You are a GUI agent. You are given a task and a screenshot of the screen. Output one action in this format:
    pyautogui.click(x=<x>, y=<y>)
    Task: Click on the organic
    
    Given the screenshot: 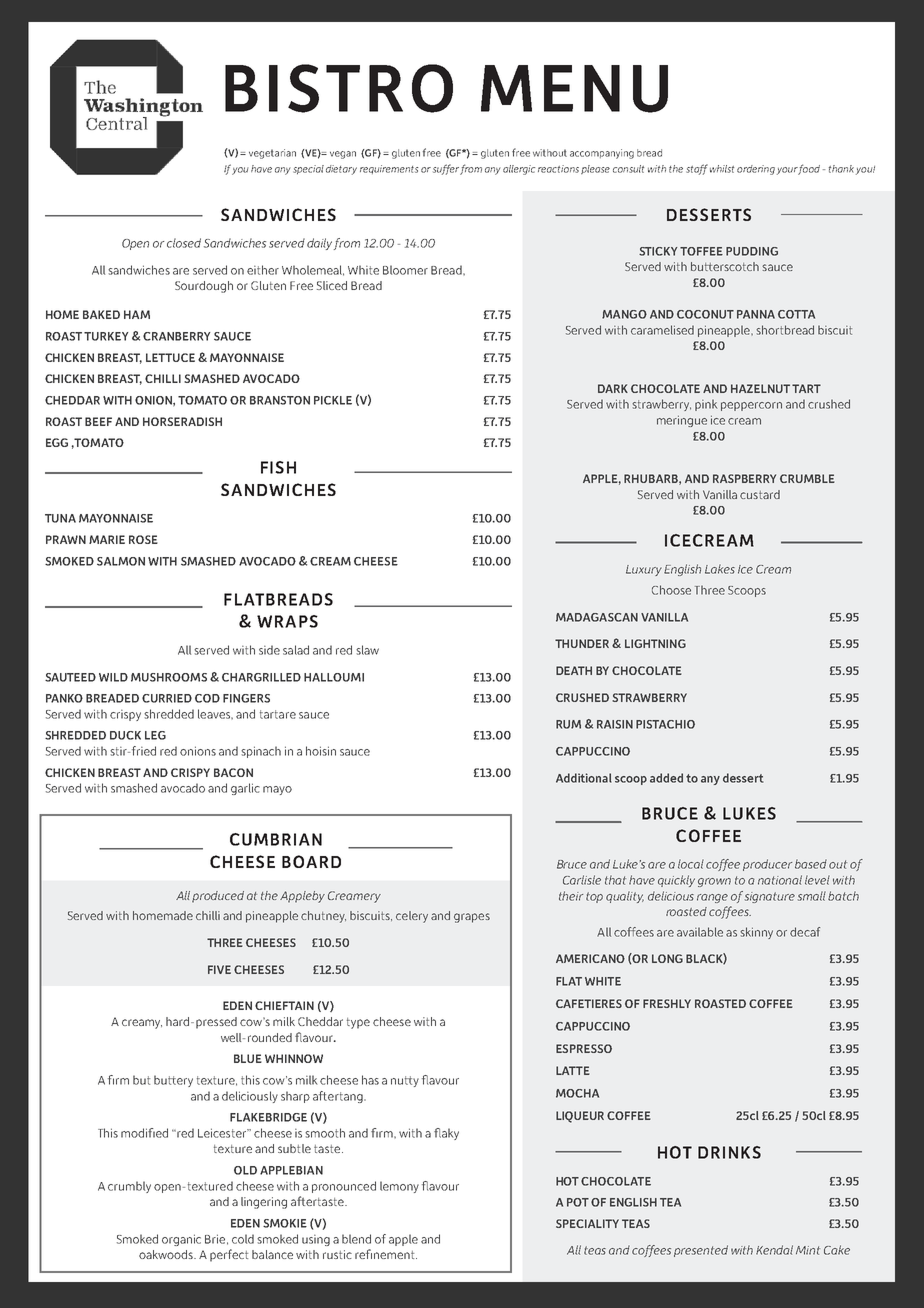 What is the action you would take?
    pyautogui.click(x=181, y=1240)
